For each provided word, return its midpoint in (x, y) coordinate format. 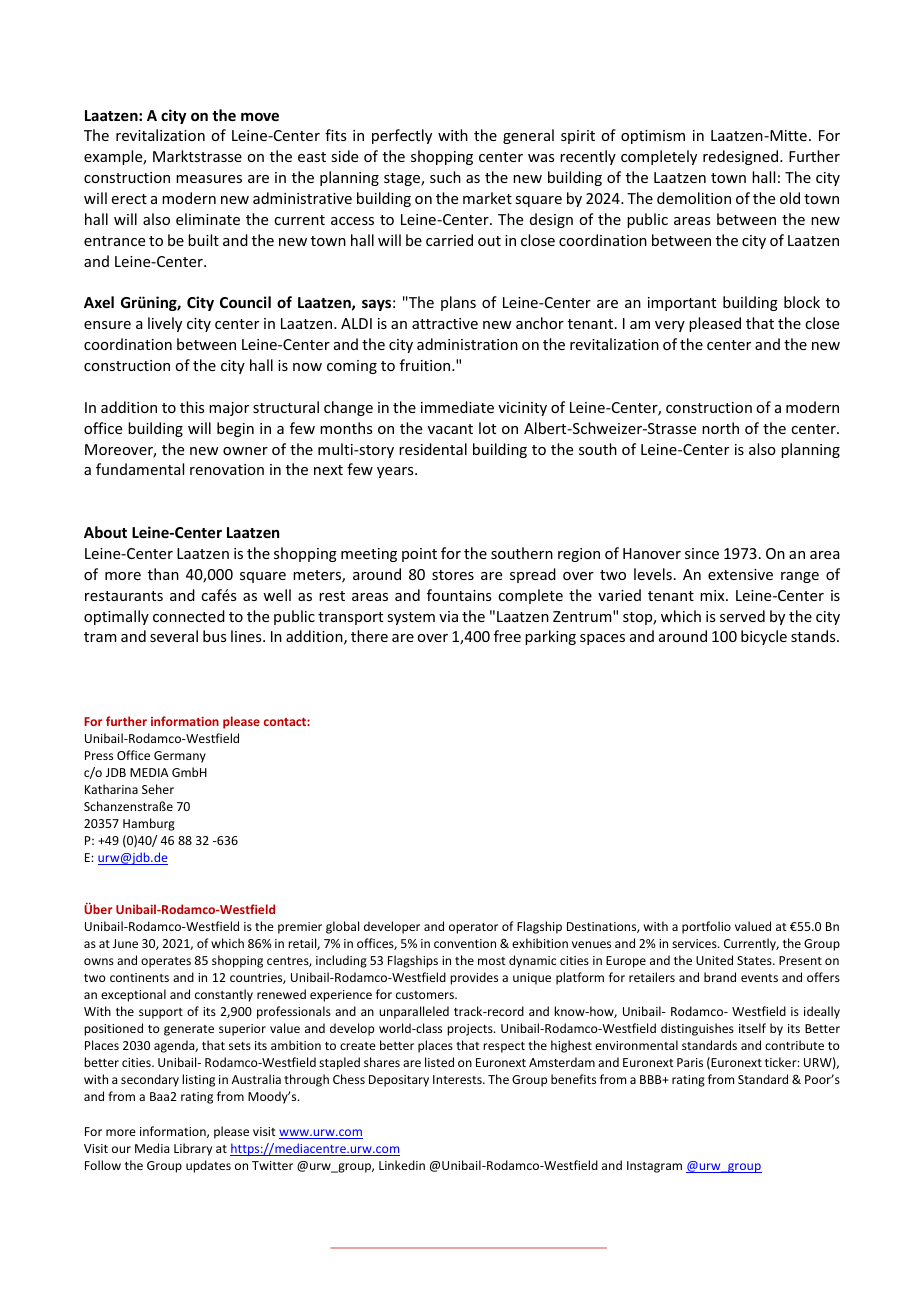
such (445, 177)
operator (473, 928)
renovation (227, 469)
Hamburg (149, 824)
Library (193, 1149)
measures (209, 179)
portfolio (706, 927)
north (720, 428)
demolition (694, 198)
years (396, 472)
